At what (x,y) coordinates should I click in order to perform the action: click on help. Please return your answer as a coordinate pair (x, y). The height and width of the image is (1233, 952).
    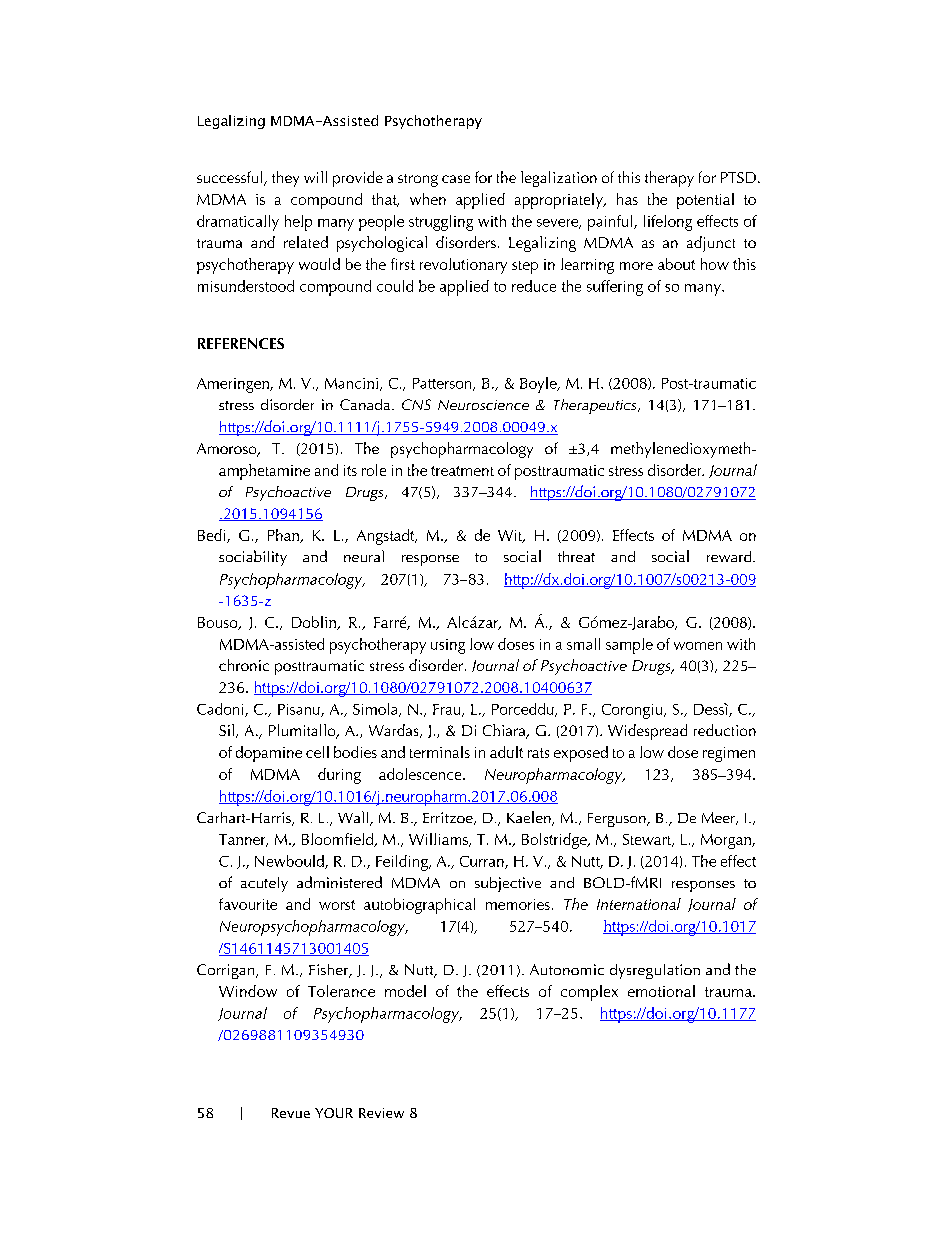
    Looking at the image, I should click on (298, 223).
